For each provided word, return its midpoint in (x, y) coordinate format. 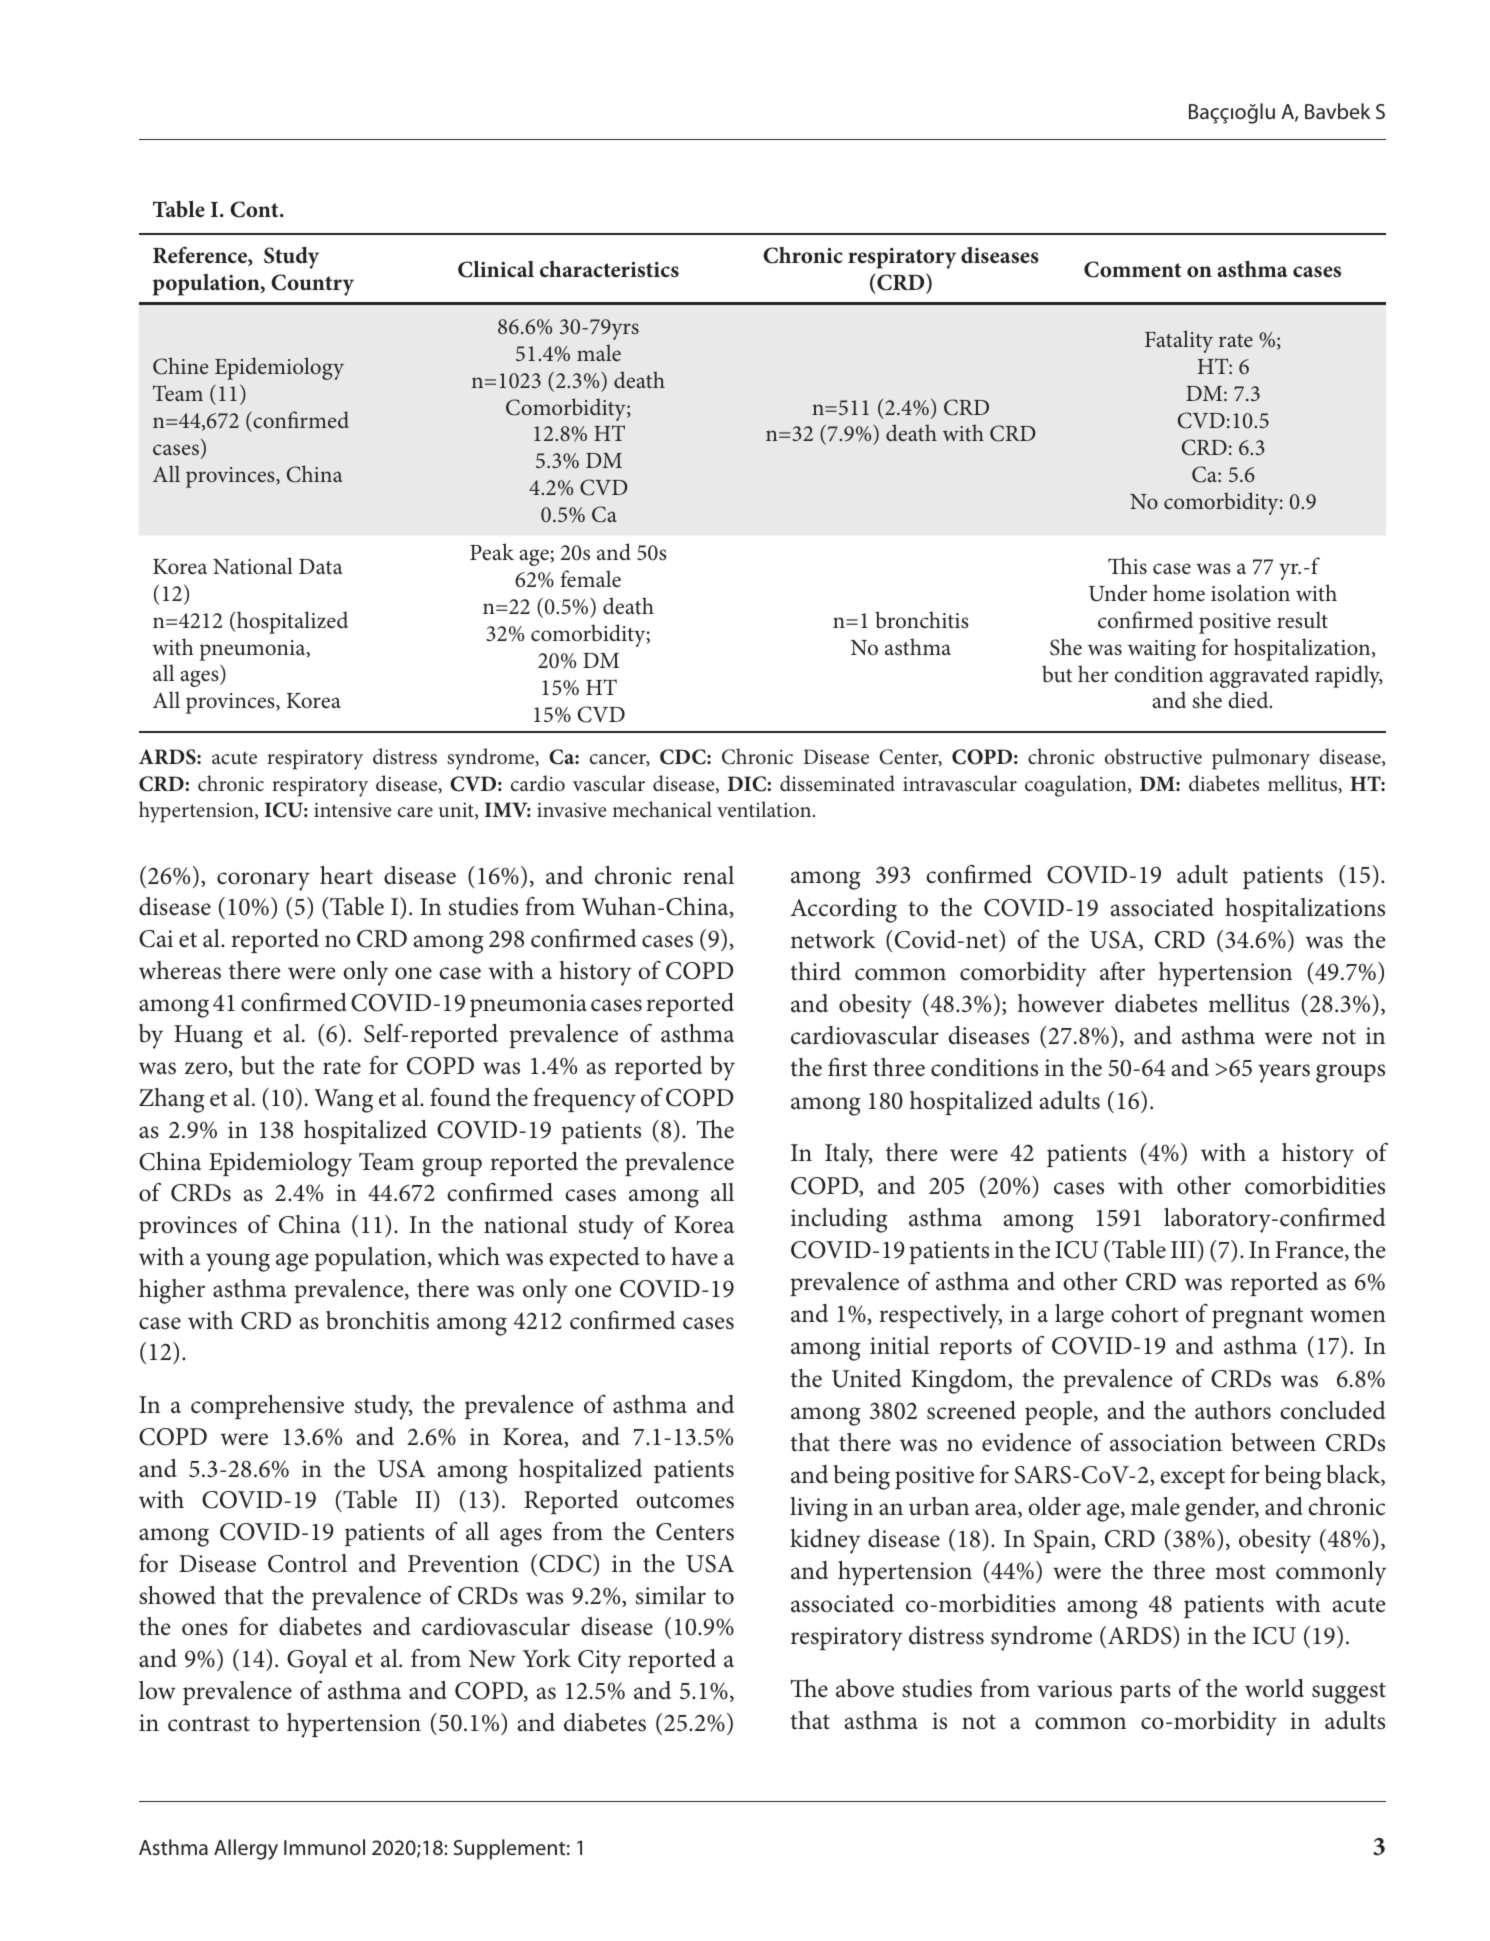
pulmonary (1261, 759)
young (238, 1262)
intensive (353, 810)
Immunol (324, 1847)
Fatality (1179, 341)
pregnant (1257, 1318)
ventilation (765, 809)
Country (312, 285)
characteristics (609, 269)
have (694, 1256)
